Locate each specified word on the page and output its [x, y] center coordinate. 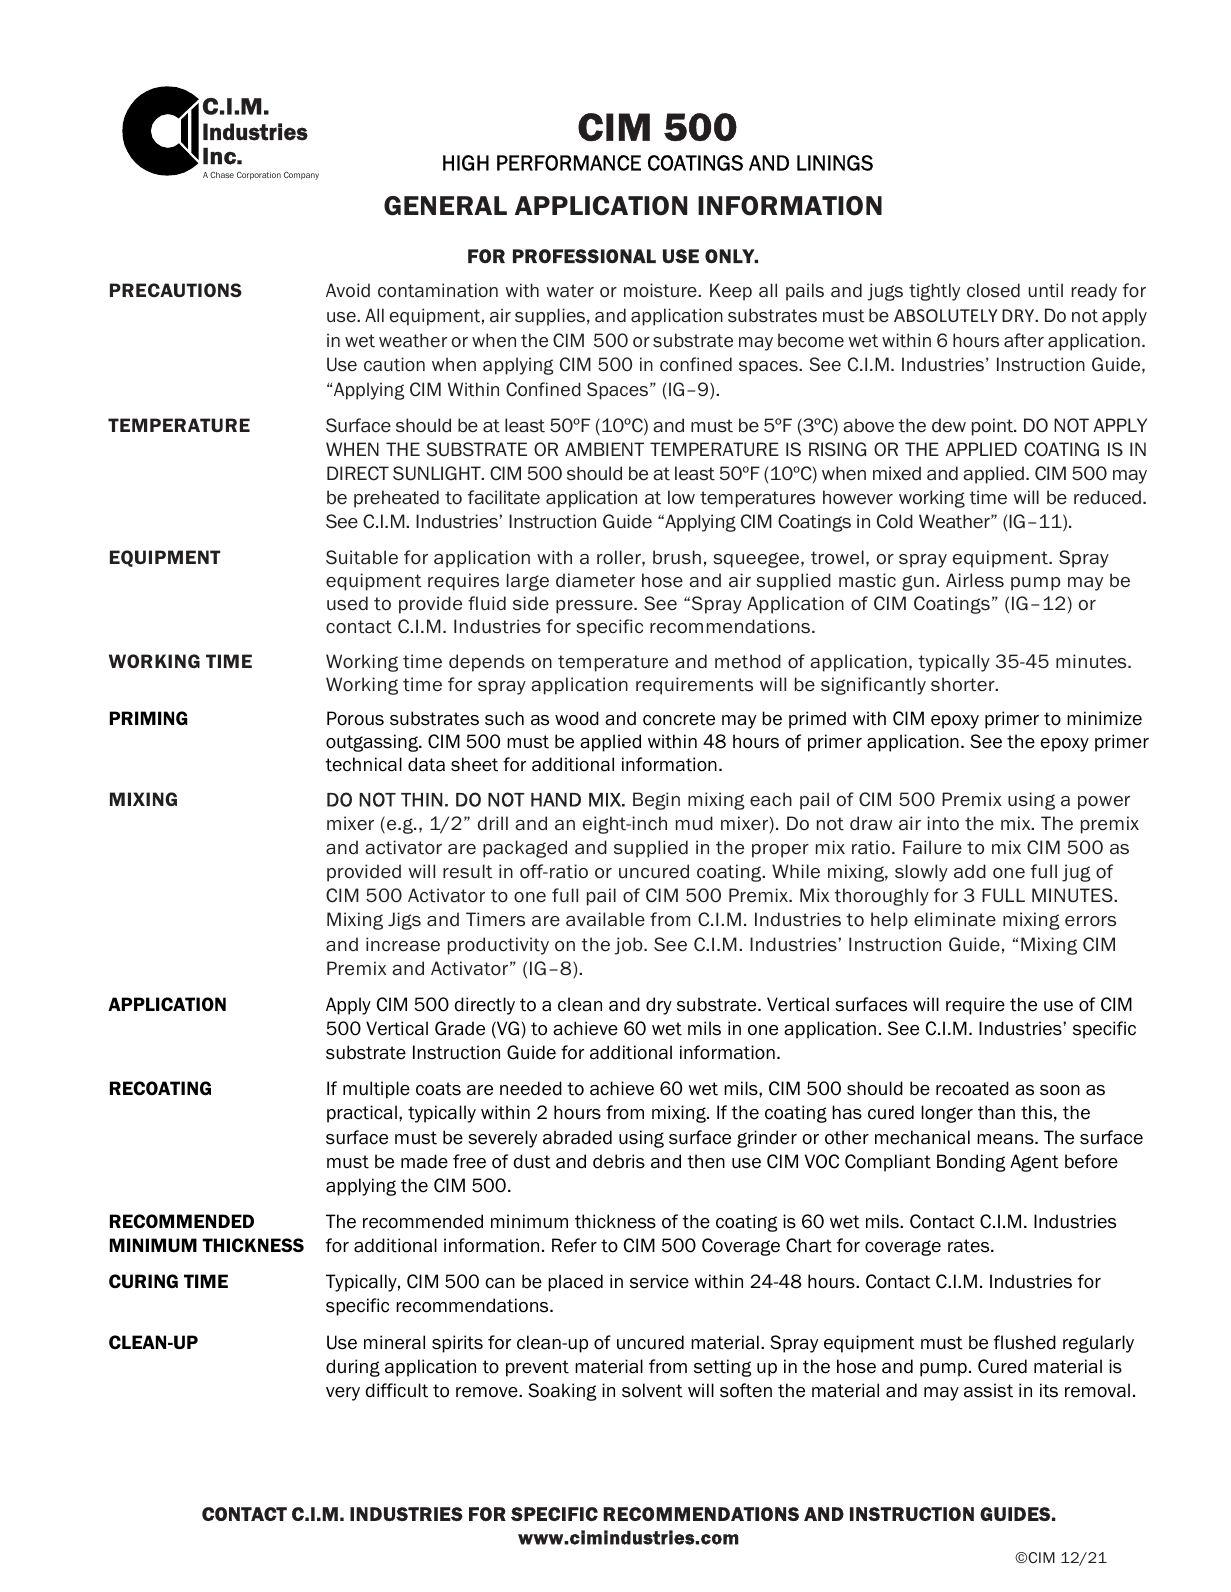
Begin [656, 801]
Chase [222, 175]
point [993, 427]
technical [363, 764]
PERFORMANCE [569, 163]
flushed [1025, 1342]
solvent [652, 1390]
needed [531, 1088]
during [353, 1368]
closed [993, 290]
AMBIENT [604, 449]
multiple [376, 1090]
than [996, 1112]
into [943, 823]
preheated [396, 499]
